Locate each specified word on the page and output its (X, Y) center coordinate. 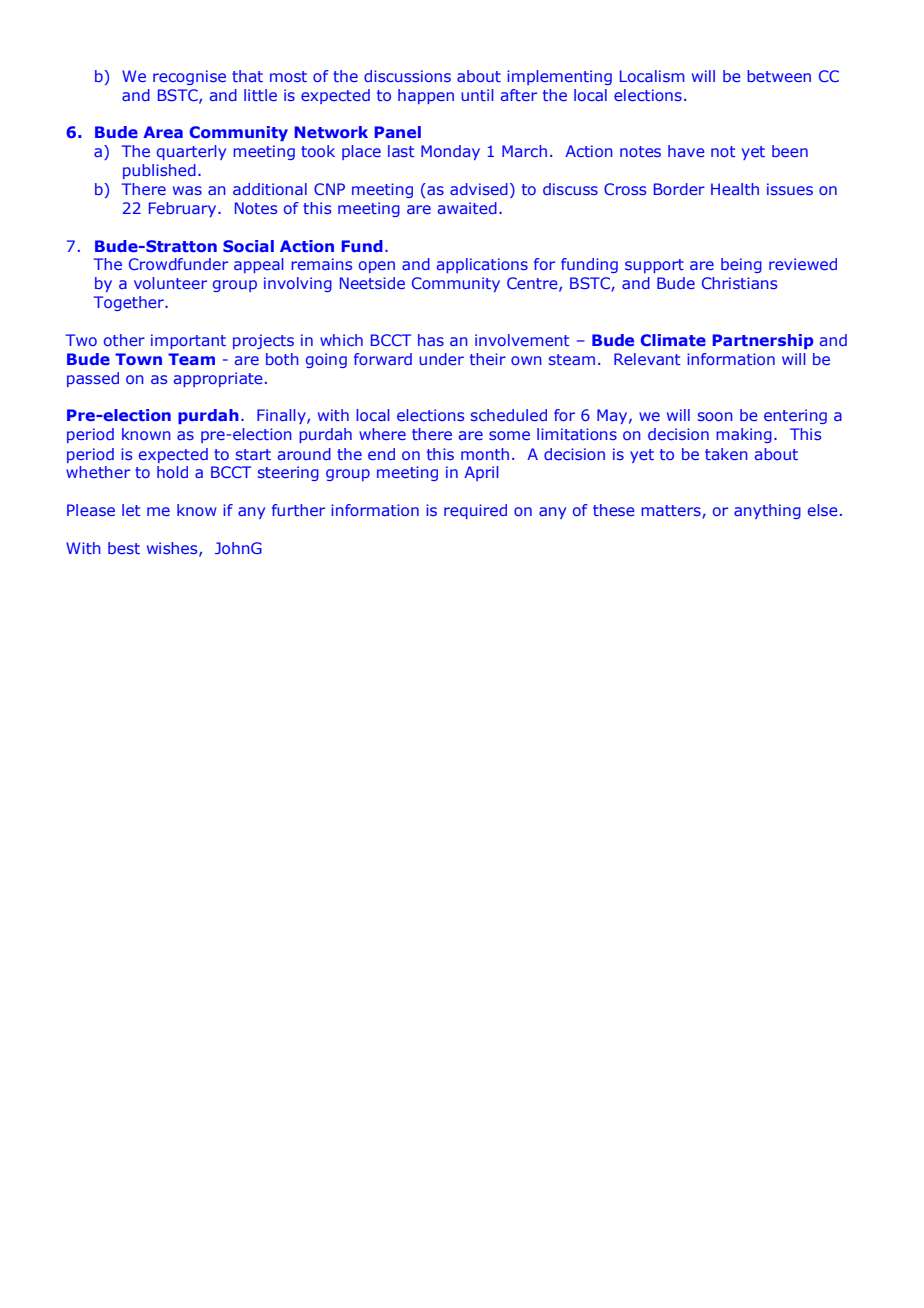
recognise (189, 77)
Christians (739, 283)
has (431, 340)
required (475, 511)
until (477, 95)
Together (130, 303)
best (124, 548)
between (779, 76)
